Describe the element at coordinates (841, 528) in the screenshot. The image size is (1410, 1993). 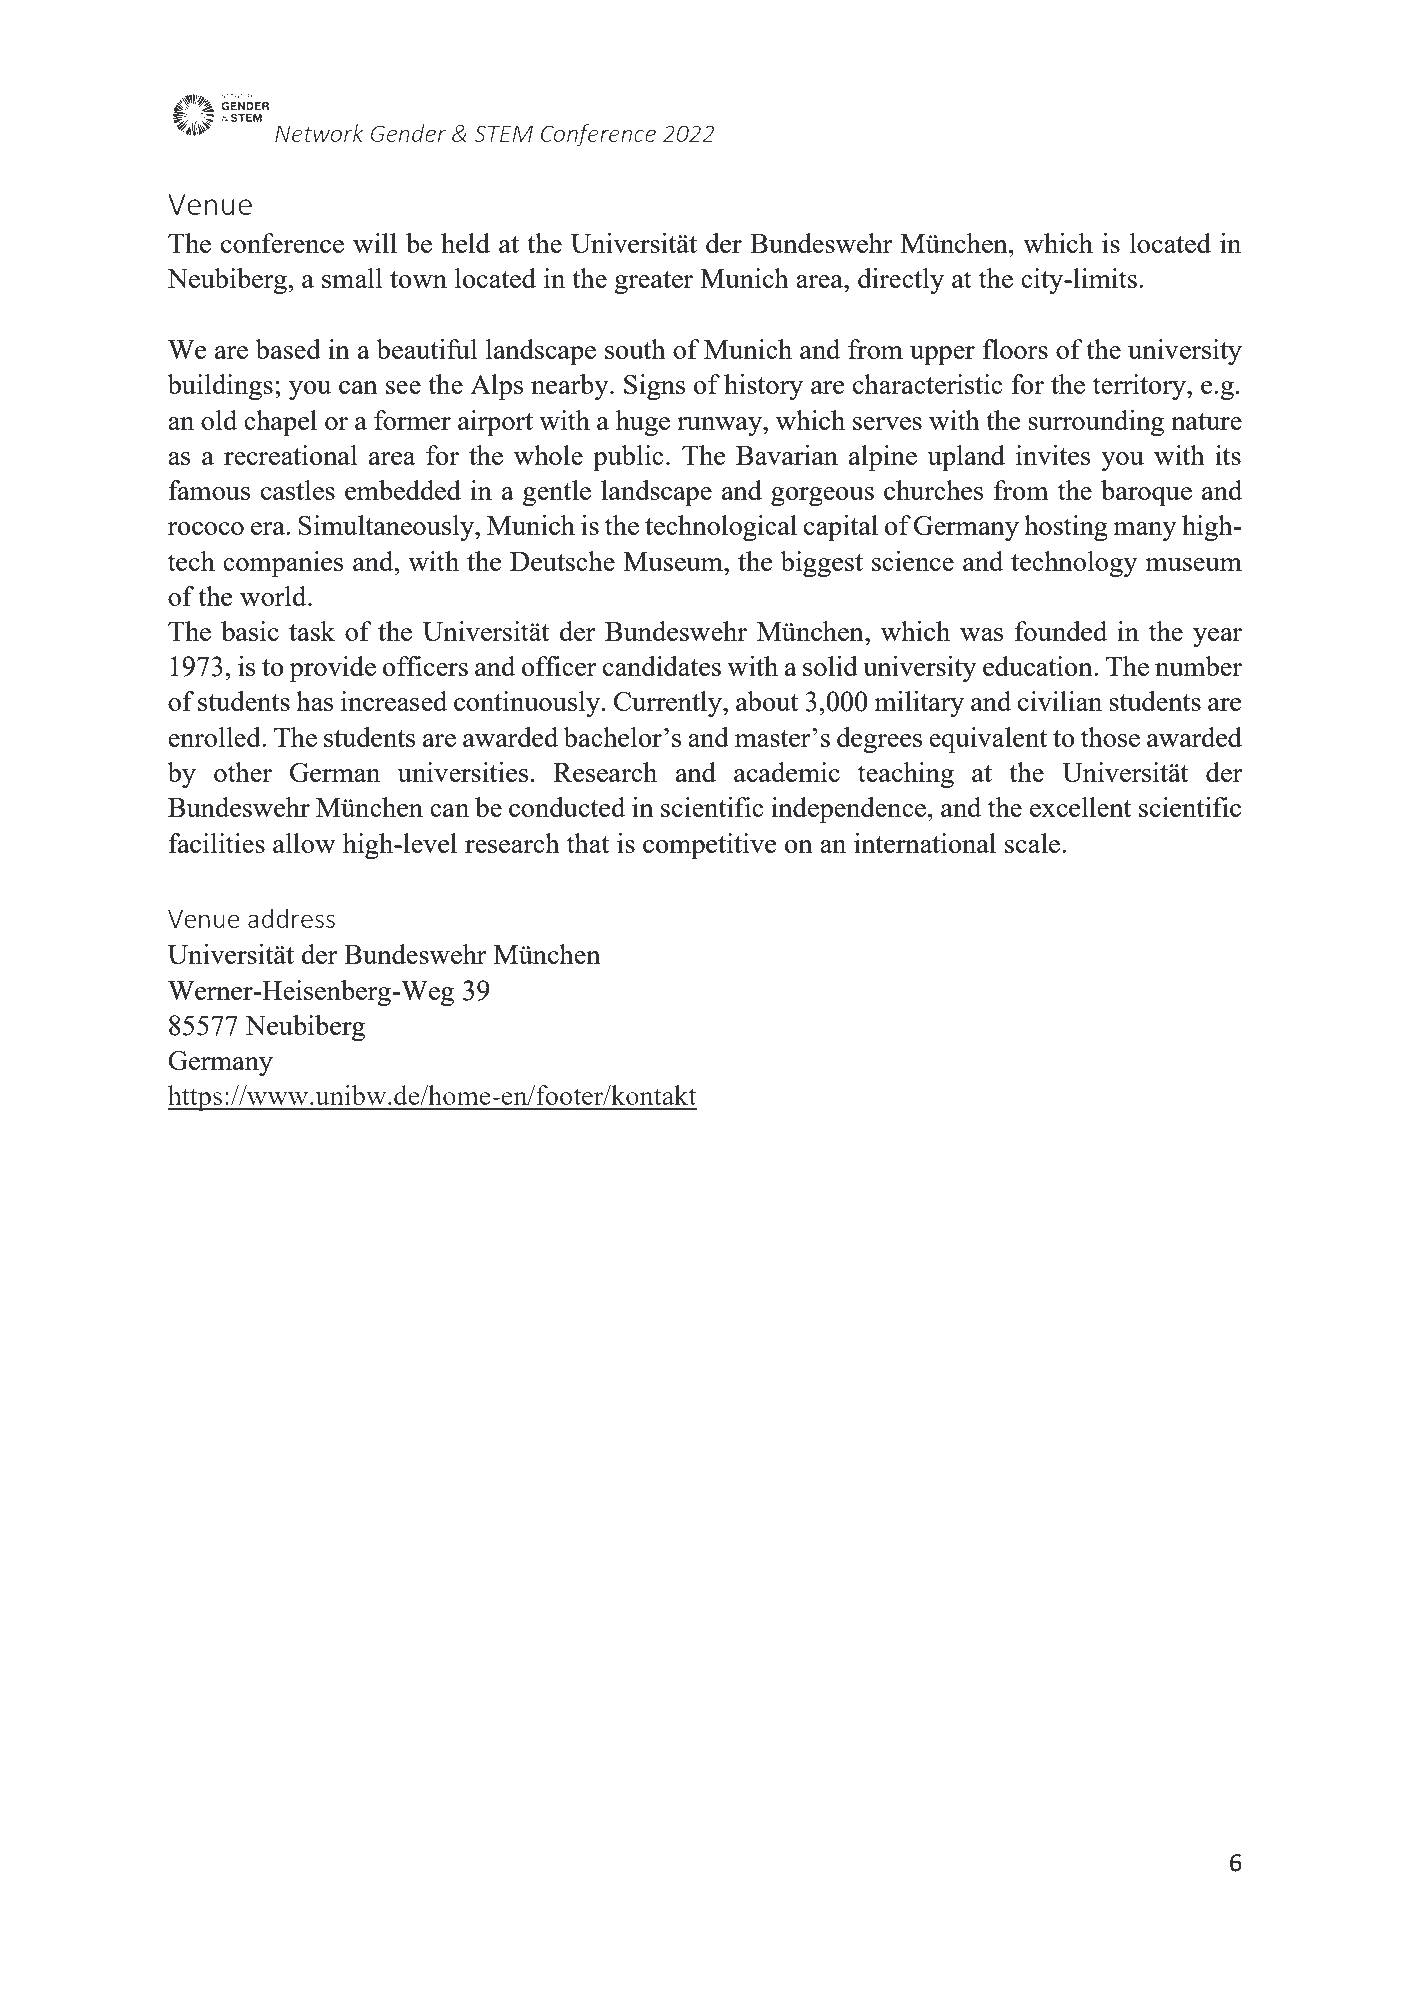
I see `capital` at that location.
